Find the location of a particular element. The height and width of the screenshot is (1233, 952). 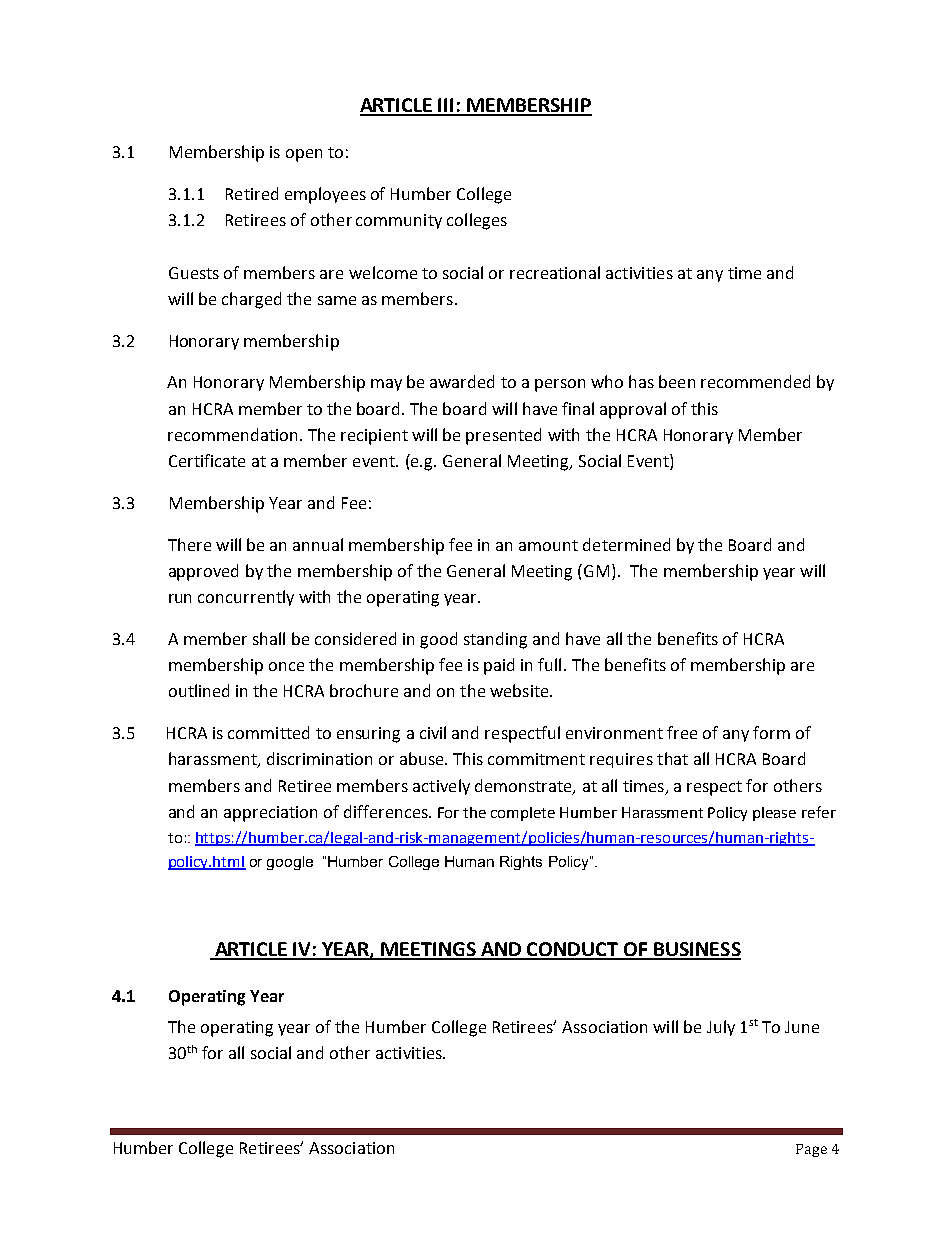

google is located at coordinates (290, 863).
